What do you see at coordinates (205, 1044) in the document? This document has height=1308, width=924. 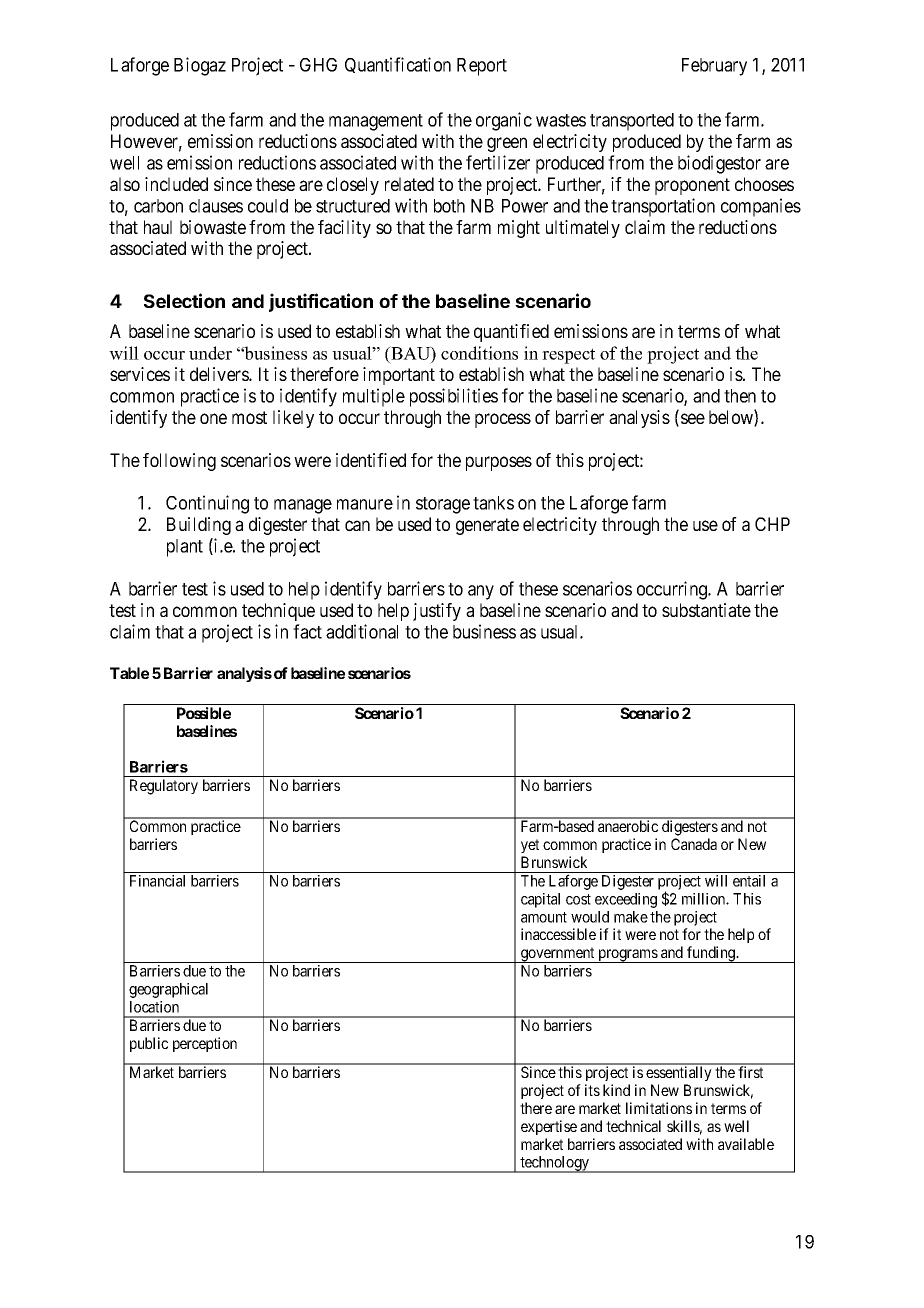 I see `perception` at bounding box center [205, 1044].
